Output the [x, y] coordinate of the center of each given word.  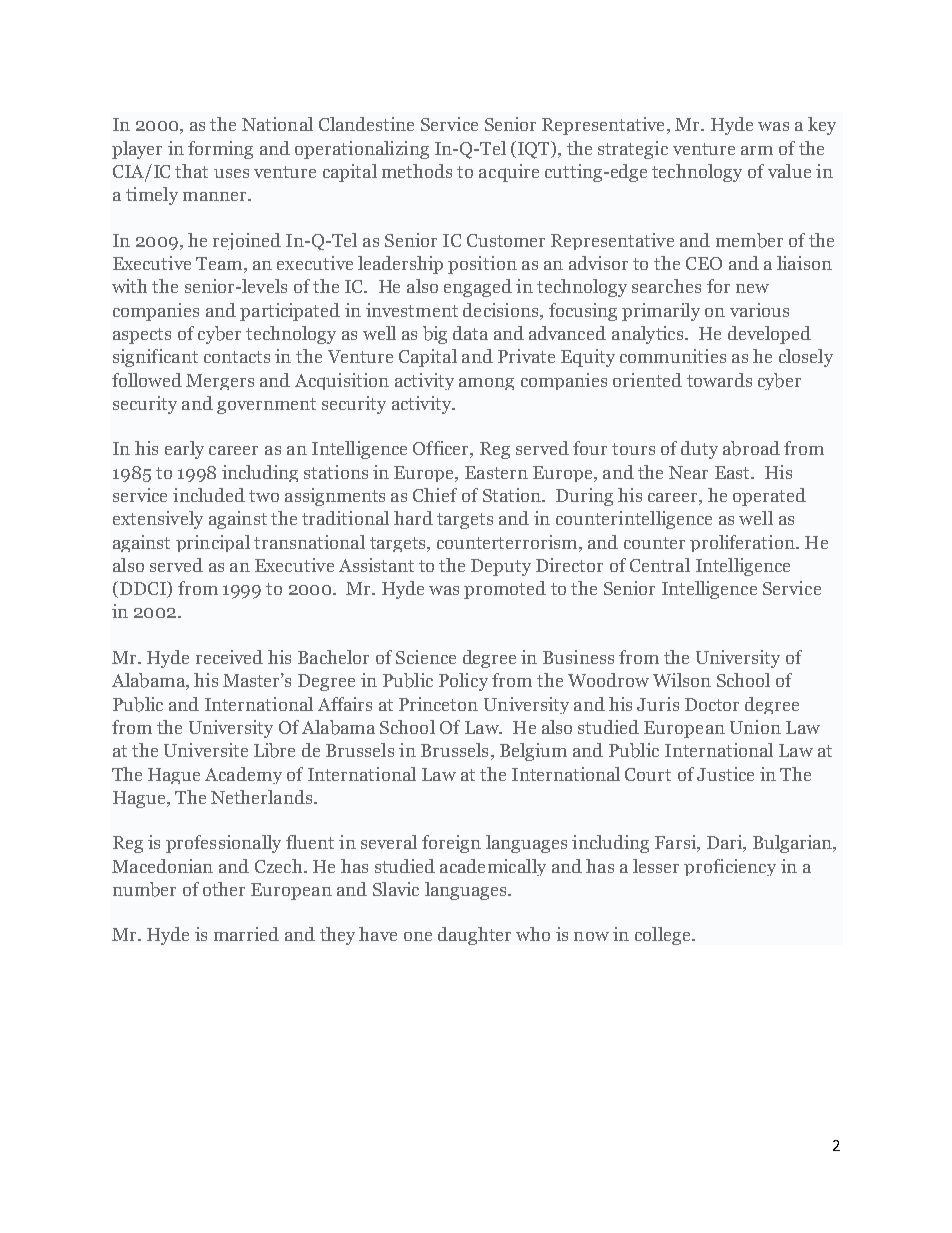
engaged [478, 288]
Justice [725, 774]
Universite [206, 750]
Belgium [533, 752]
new [752, 288]
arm [757, 150]
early [184, 450]
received [229, 657]
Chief [435, 495]
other [224, 889]
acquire [509, 173]
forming [220, 150]
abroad [751, 448]
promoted [505, 590]
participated [290, 312]
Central [660, 565]
